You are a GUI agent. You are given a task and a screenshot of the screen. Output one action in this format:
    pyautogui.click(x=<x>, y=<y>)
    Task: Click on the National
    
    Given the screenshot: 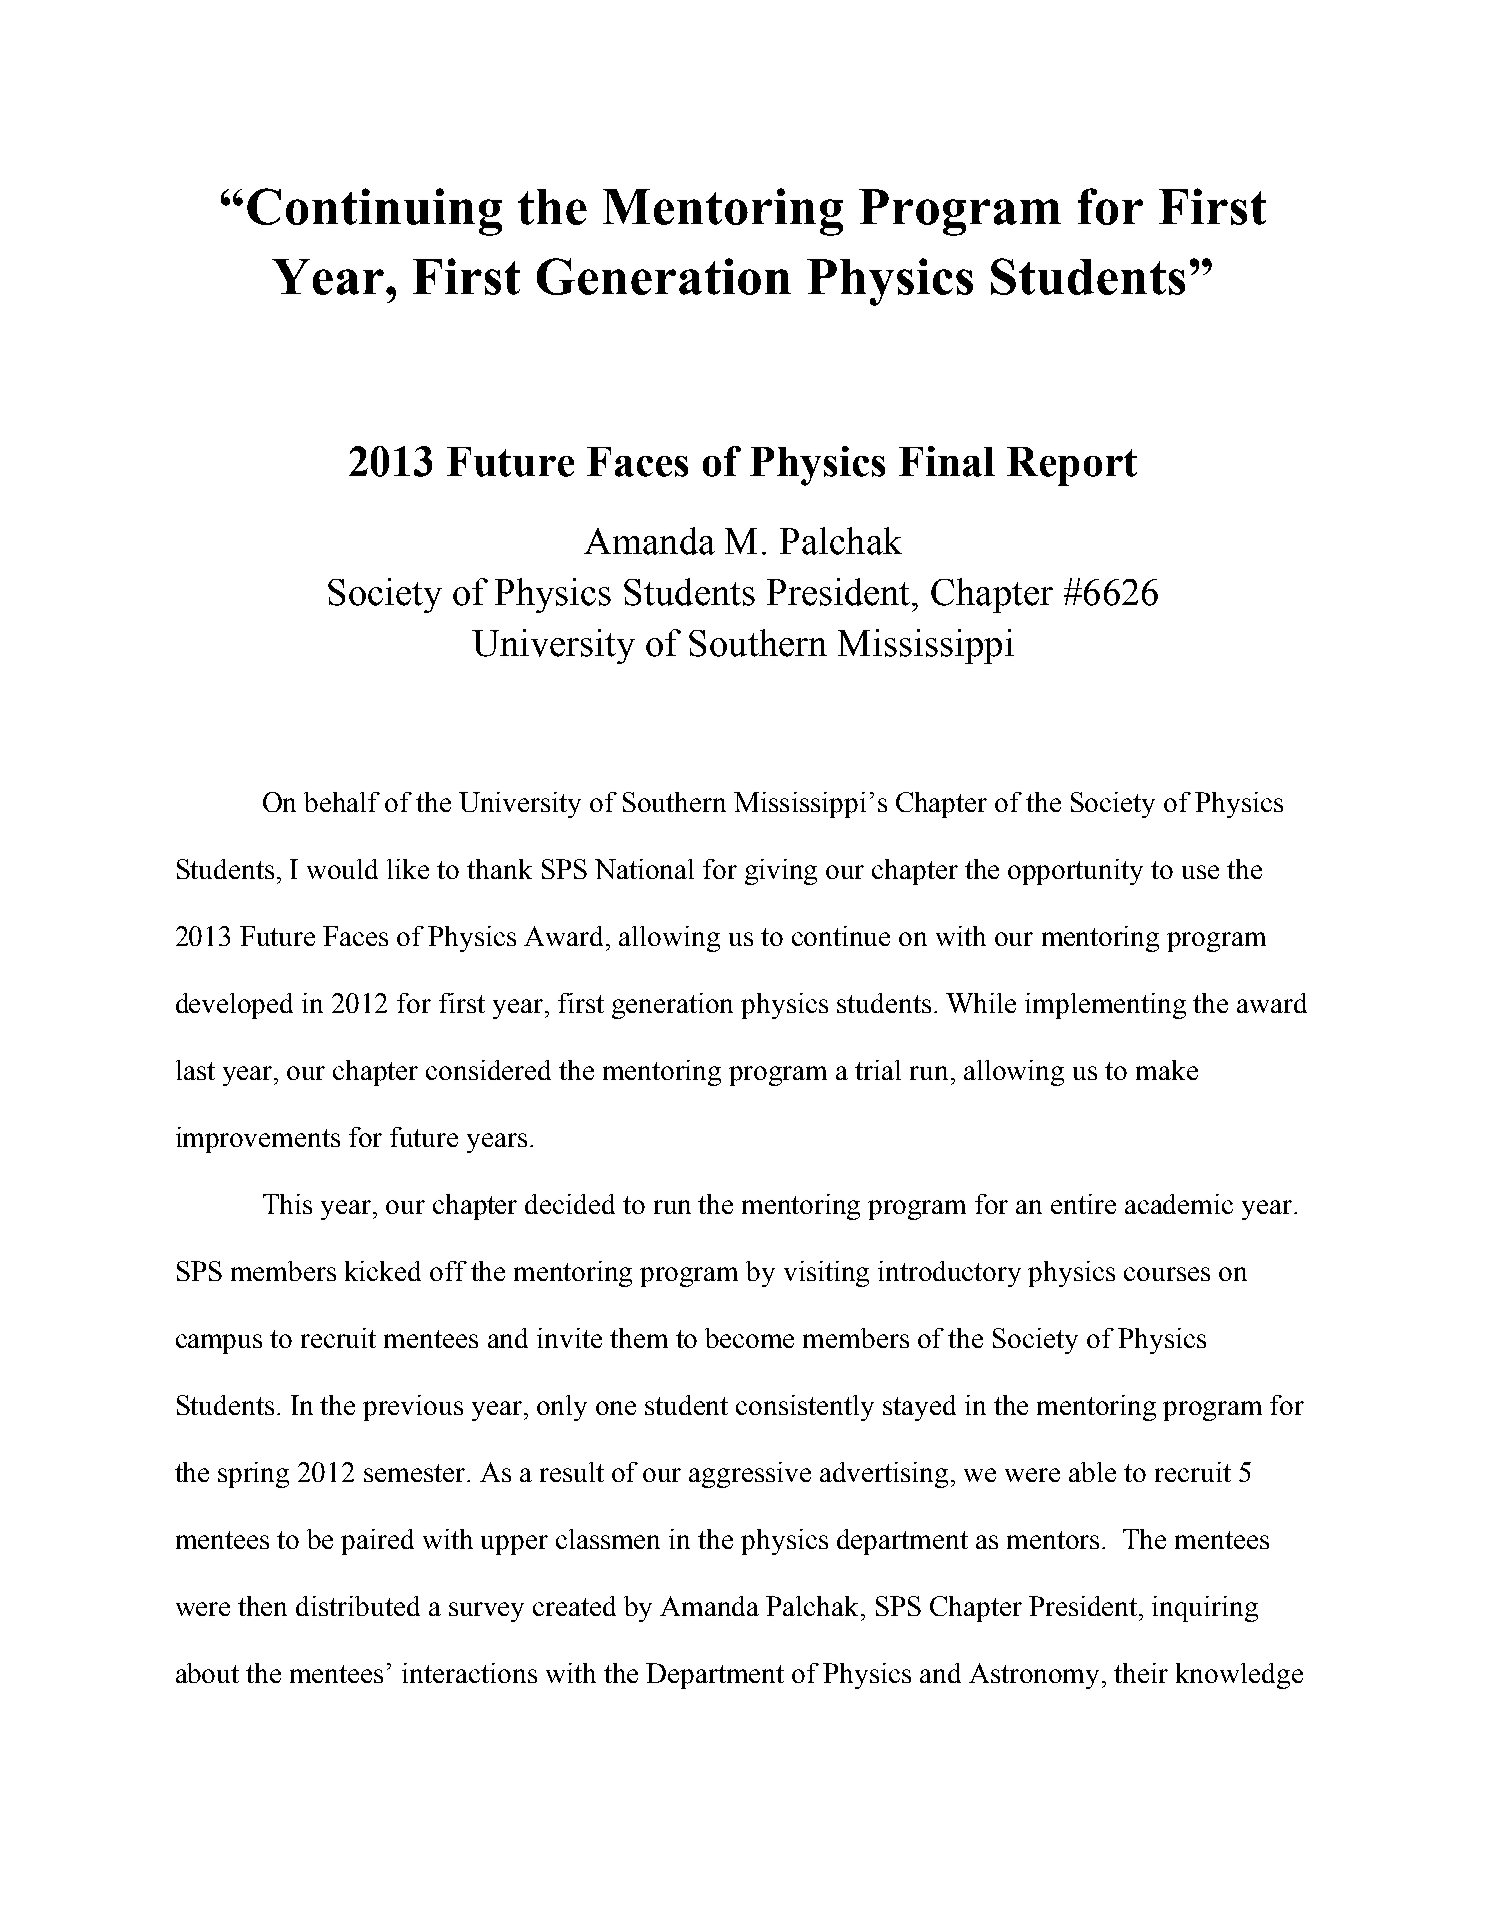 What is the action you would take?
    pyautogui.click(x=644, y=869)
